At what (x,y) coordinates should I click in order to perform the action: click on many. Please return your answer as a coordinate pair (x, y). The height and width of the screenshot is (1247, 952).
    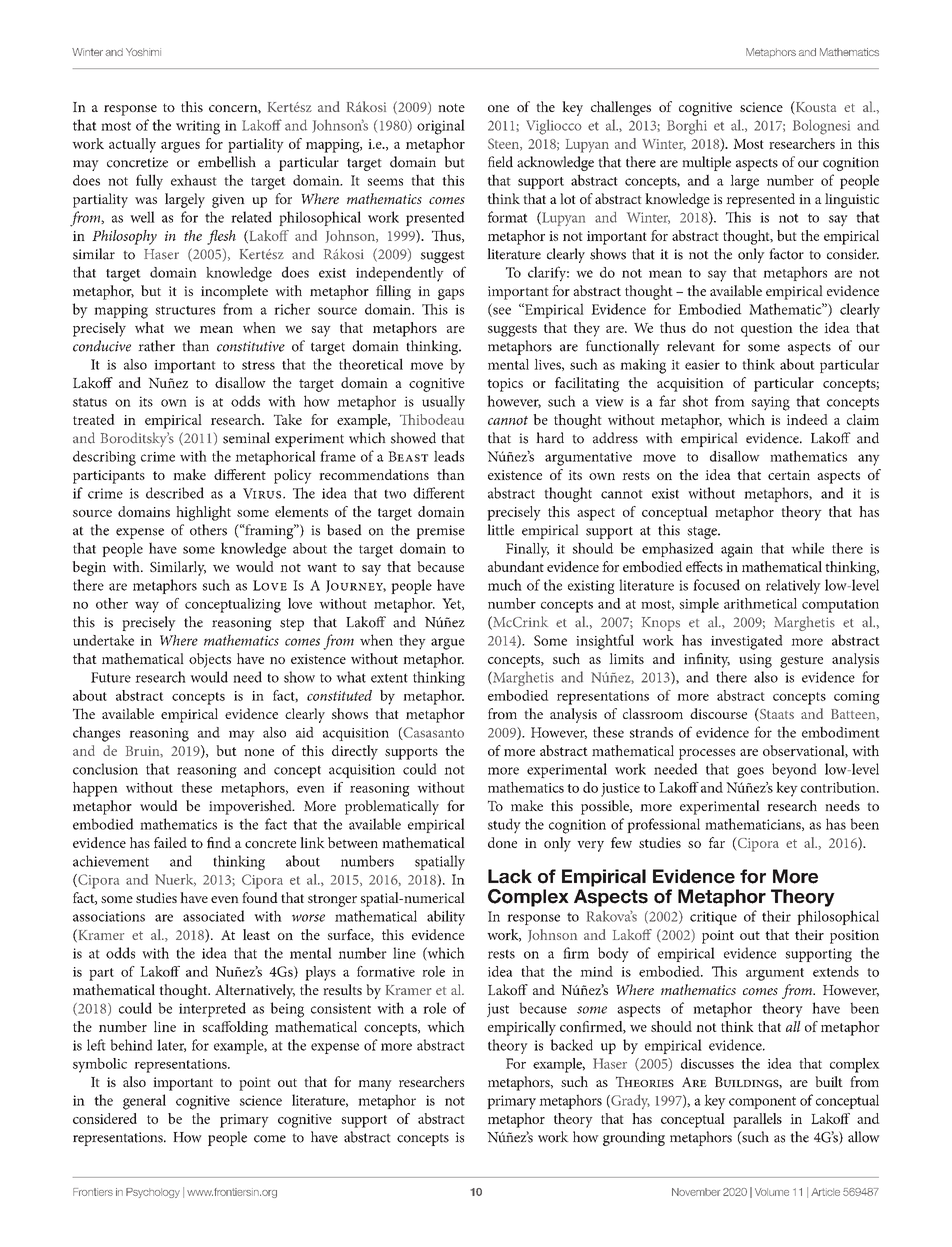
    Looking at the image, I should click on (375, 1085).
